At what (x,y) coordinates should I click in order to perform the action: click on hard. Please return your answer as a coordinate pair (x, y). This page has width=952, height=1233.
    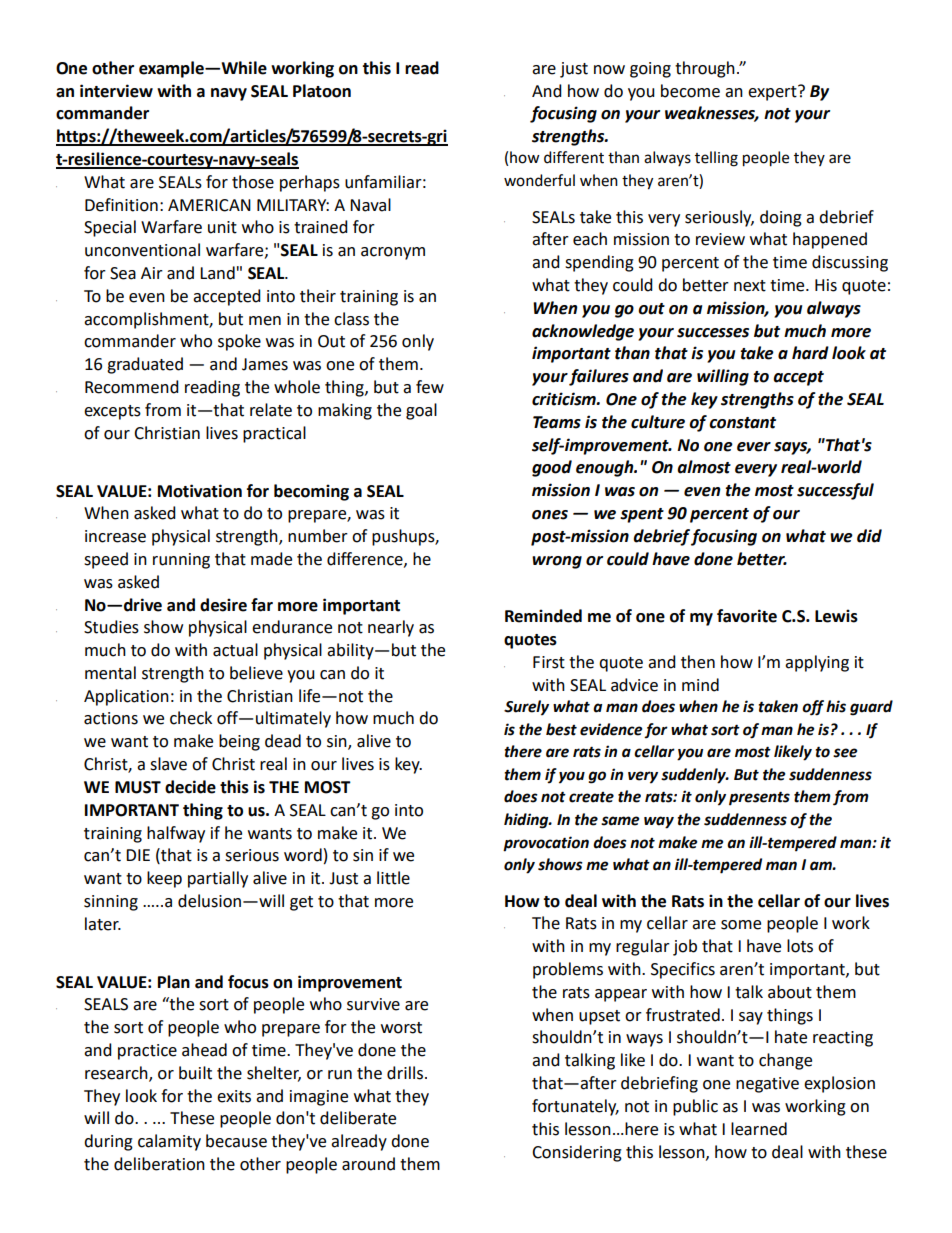
    Looking at the image, I should click on (810, 353).
